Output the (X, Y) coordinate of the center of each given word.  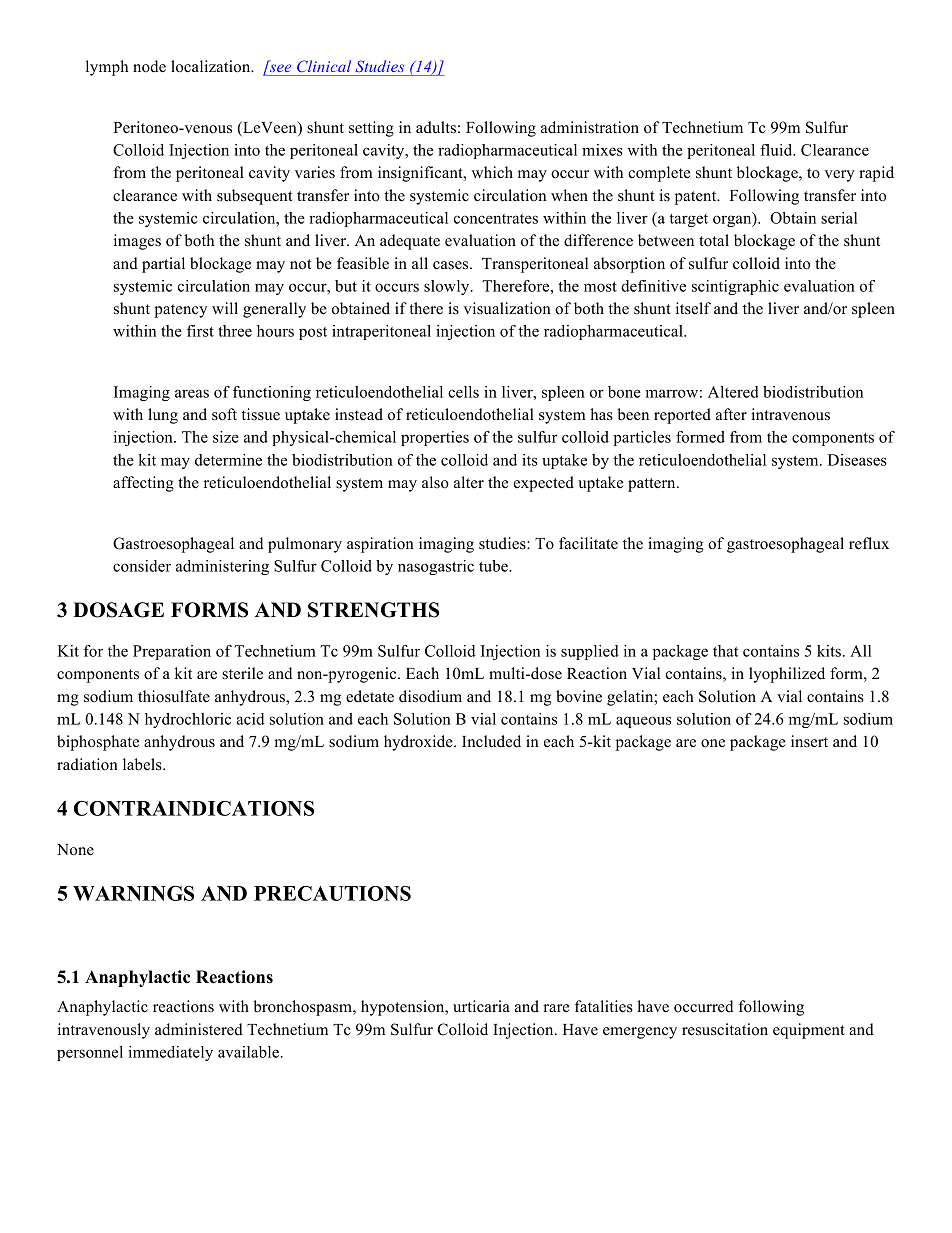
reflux (869, 543)
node (149, 66)
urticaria (481, 1006)
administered (199, 1029)
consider (142, 566)
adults (436, 127)
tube (494, 566)
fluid (777, 150)
